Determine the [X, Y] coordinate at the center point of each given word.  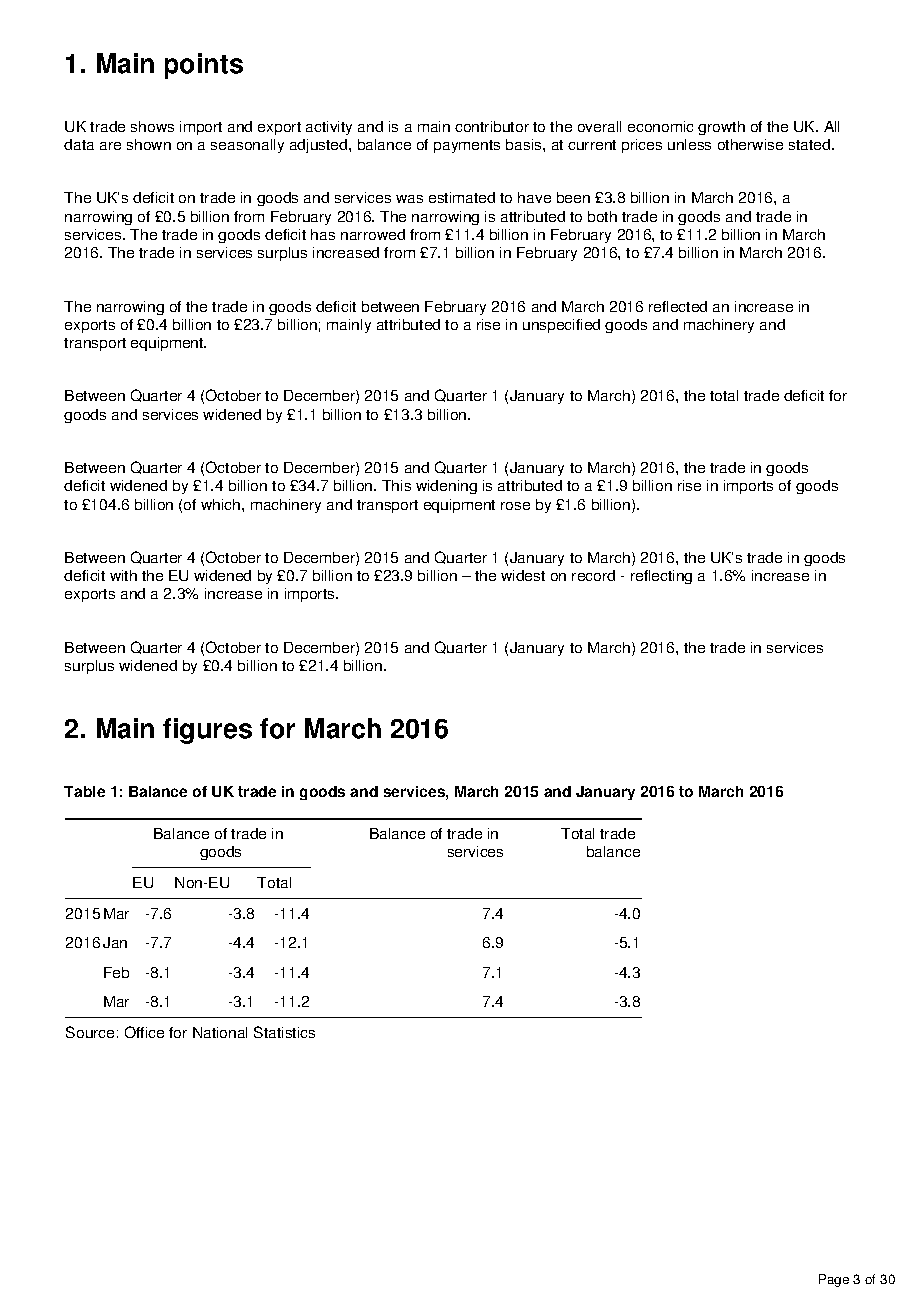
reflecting [661, 577]
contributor [492, 126]
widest [523, 575]
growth [721, 128]
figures [207, 731]
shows [152, 126]
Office [144, 1032]
